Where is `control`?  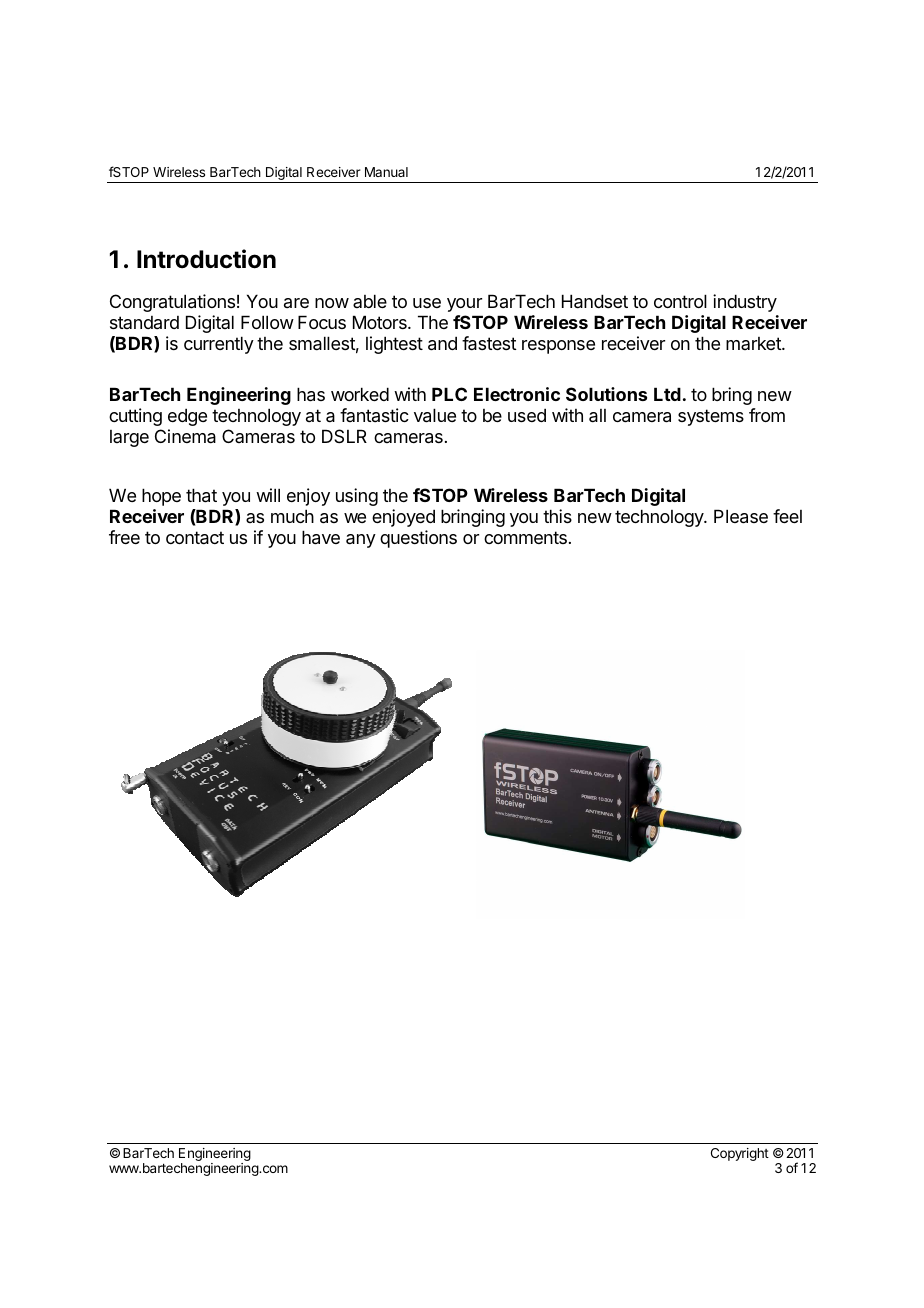
control is located at coordinates (680, 301).
